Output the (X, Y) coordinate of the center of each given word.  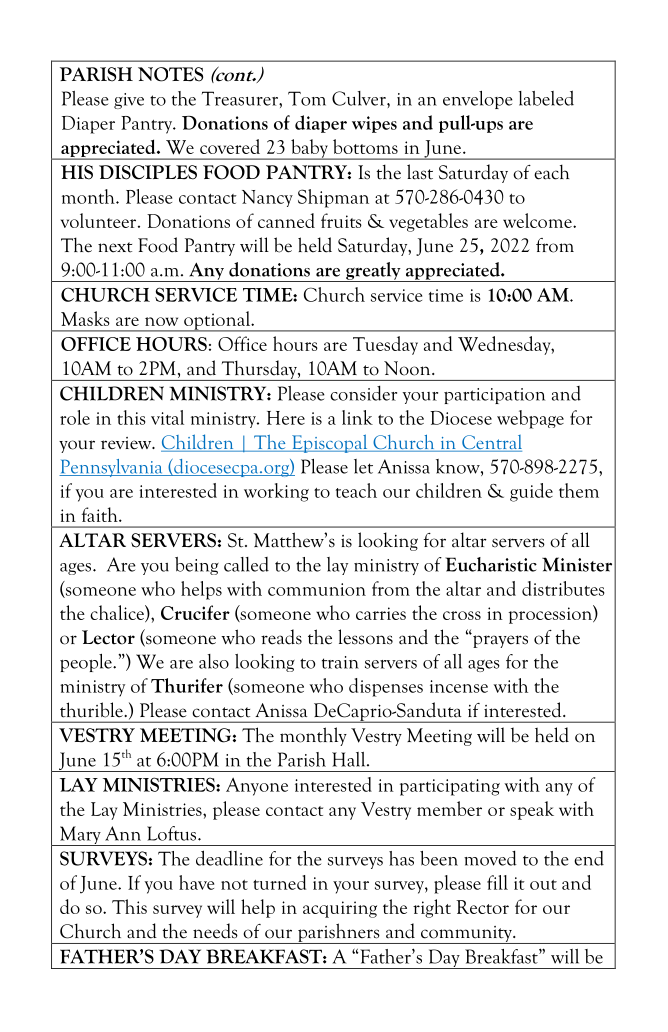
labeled (546, 98)
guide (531, 492)
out (543, 885)
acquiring (340, 909)
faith (101, 514)
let (363, 466)
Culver (360, 98)
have (196, 882)
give (129, 101)
